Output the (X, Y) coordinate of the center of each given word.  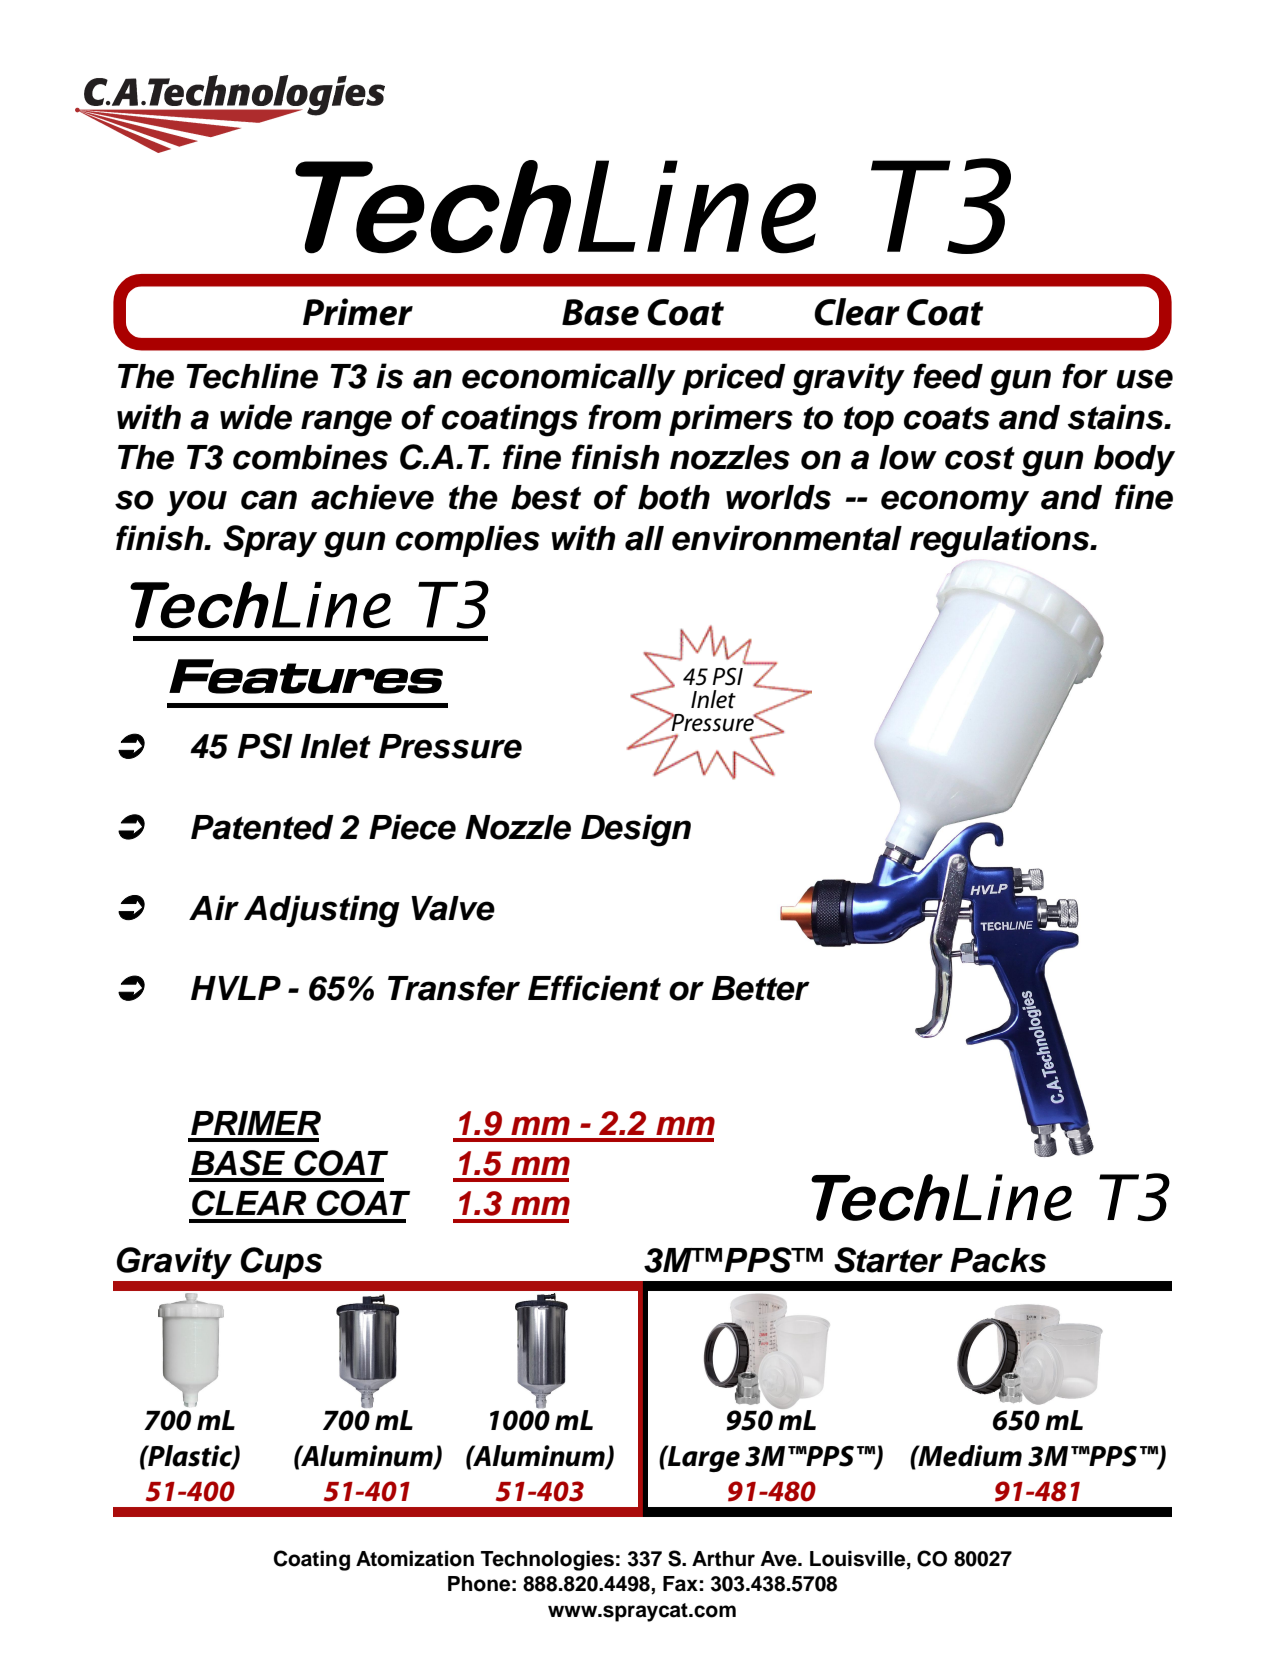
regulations (1001, 541)
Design (636, 830)
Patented (262, 827)
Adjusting (322, 911)
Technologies (547, 1561)
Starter (888, 1260)
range (346, 423)
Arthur (723, 1559)
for (1085, 376)
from (624, 417)
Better (761, 988)
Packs (998, 1260)
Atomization (415, 1559)
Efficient (594, 988)
